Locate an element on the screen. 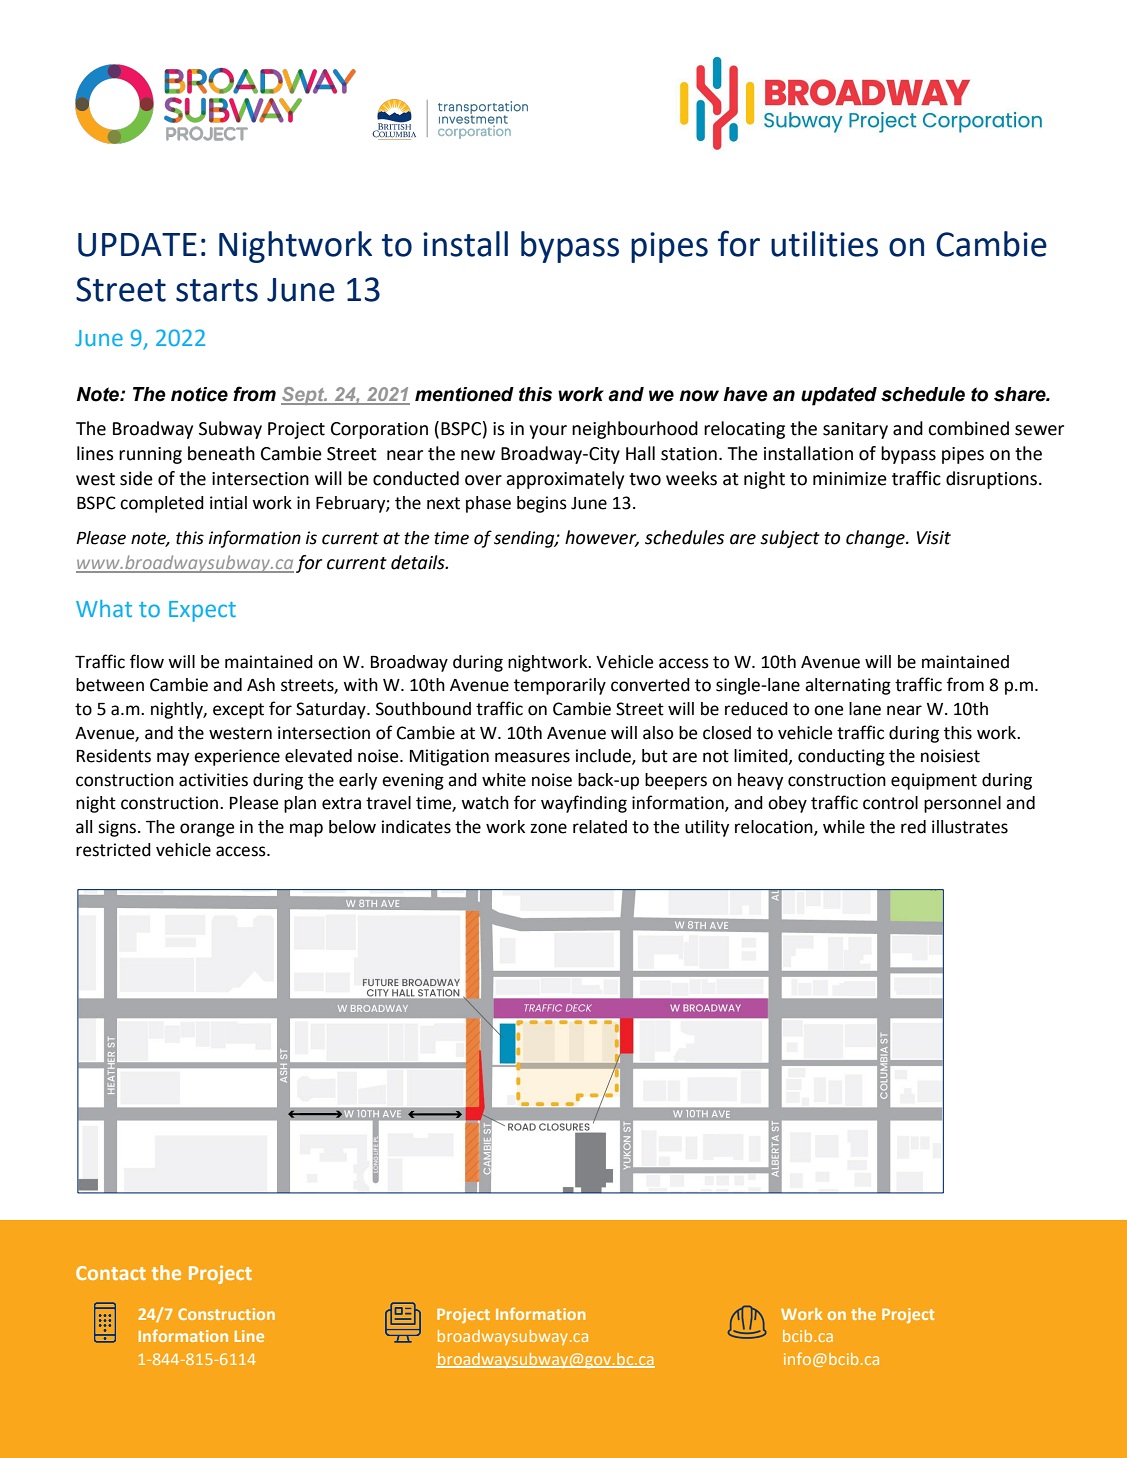  Expect is located at coordinates (202, 611).
